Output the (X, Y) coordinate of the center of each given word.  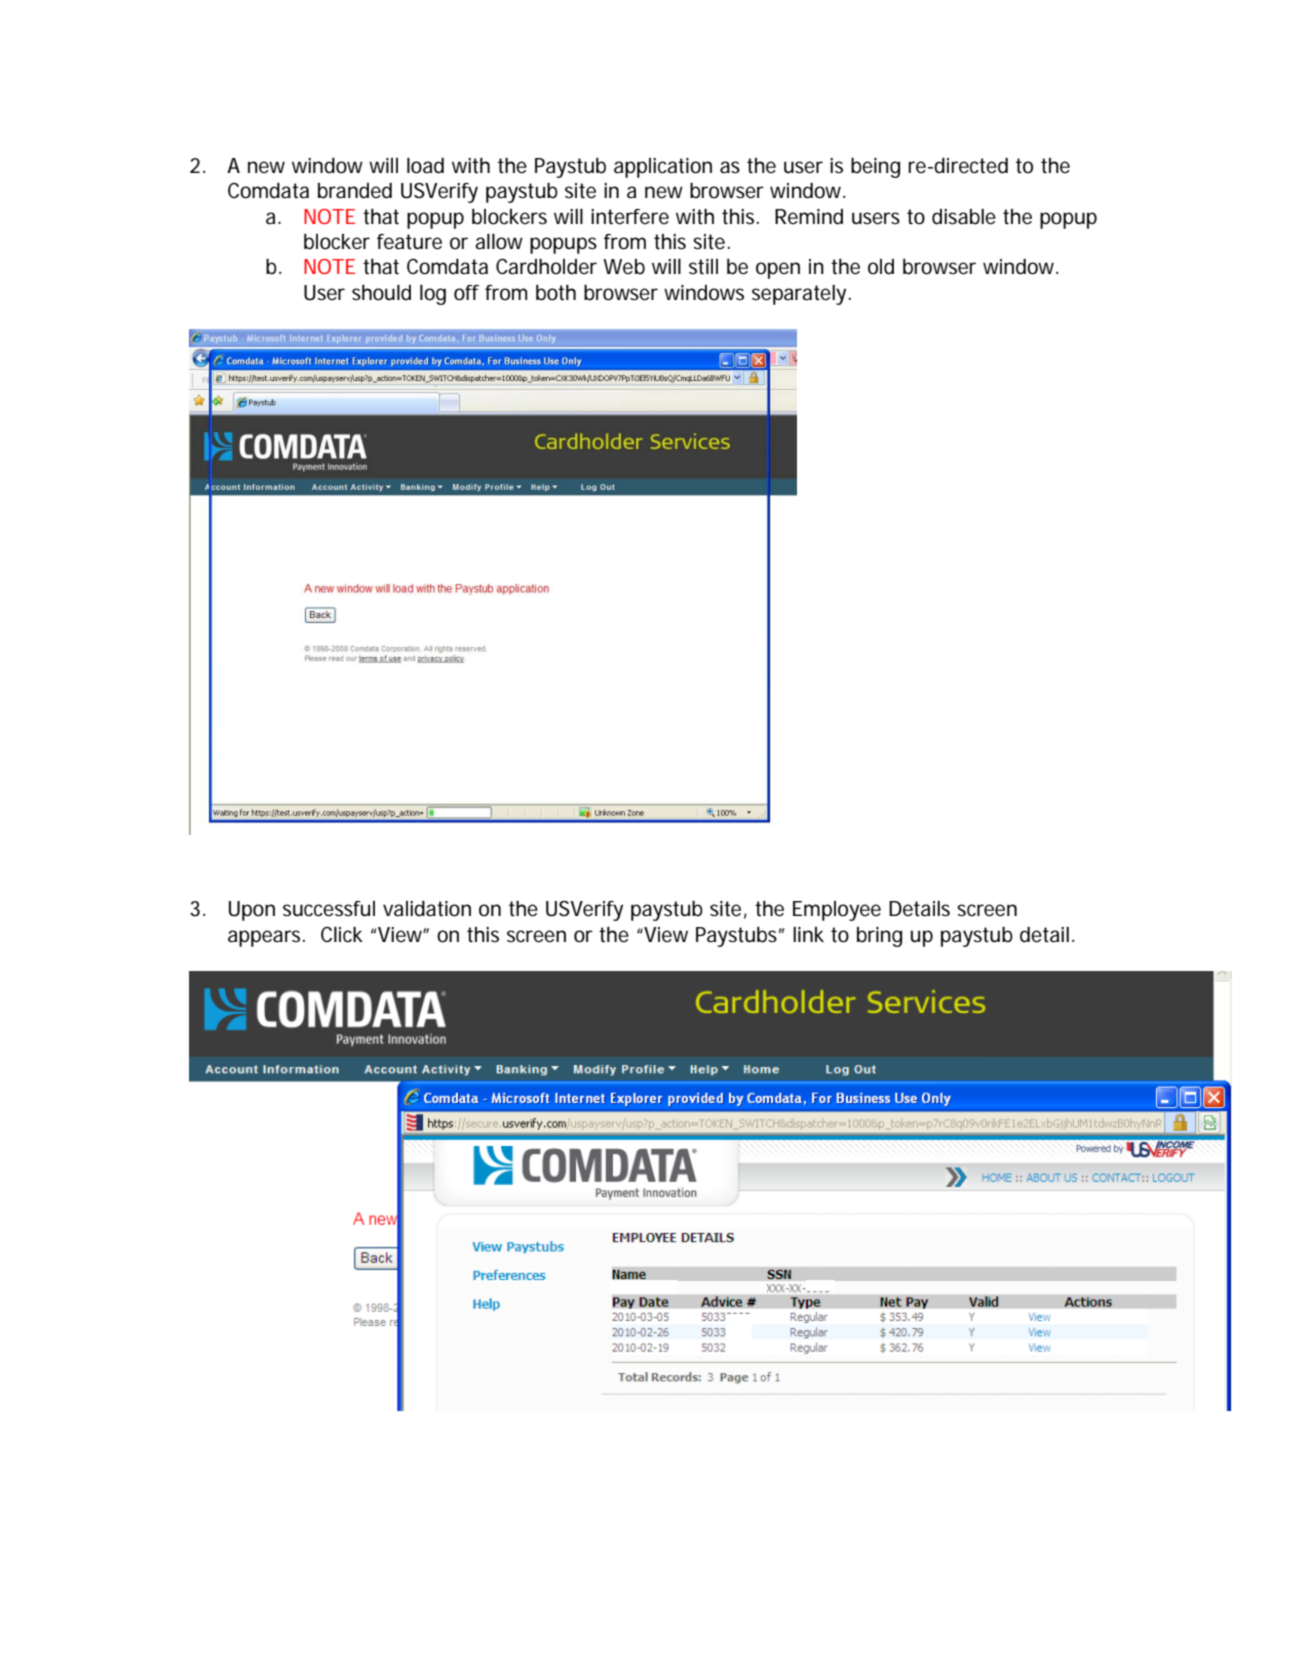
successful (329, 909)
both (556, 292)
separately (801, 295)
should (381, 293)
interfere (630, 217)
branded (355, 190)
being (875, 167)
